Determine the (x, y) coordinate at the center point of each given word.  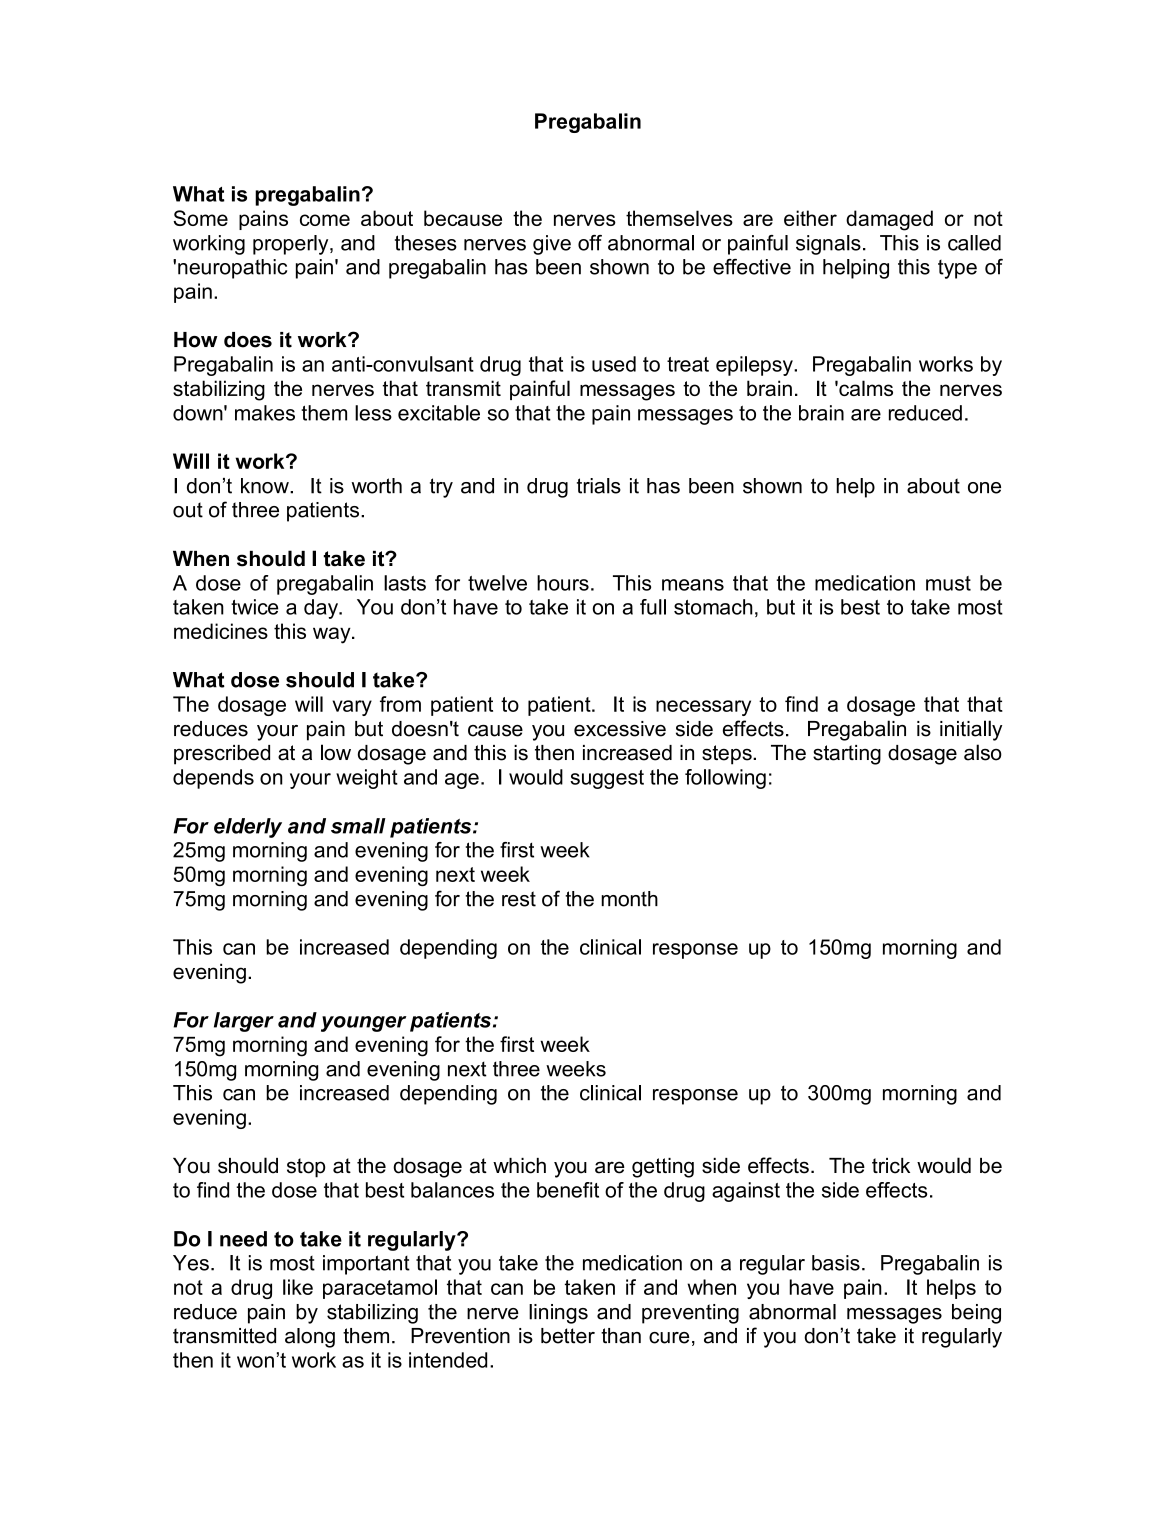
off (590, 243)
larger (244, 1022)
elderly (248, 828)
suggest (607, 779)
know (266, 486)
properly (292, 245)
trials (599, 486)
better (568, 1336)
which (519, 1166)
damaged (889, 220)
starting (847, 755)
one (984, 488)
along (310, 1338)
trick (891, 1166)
